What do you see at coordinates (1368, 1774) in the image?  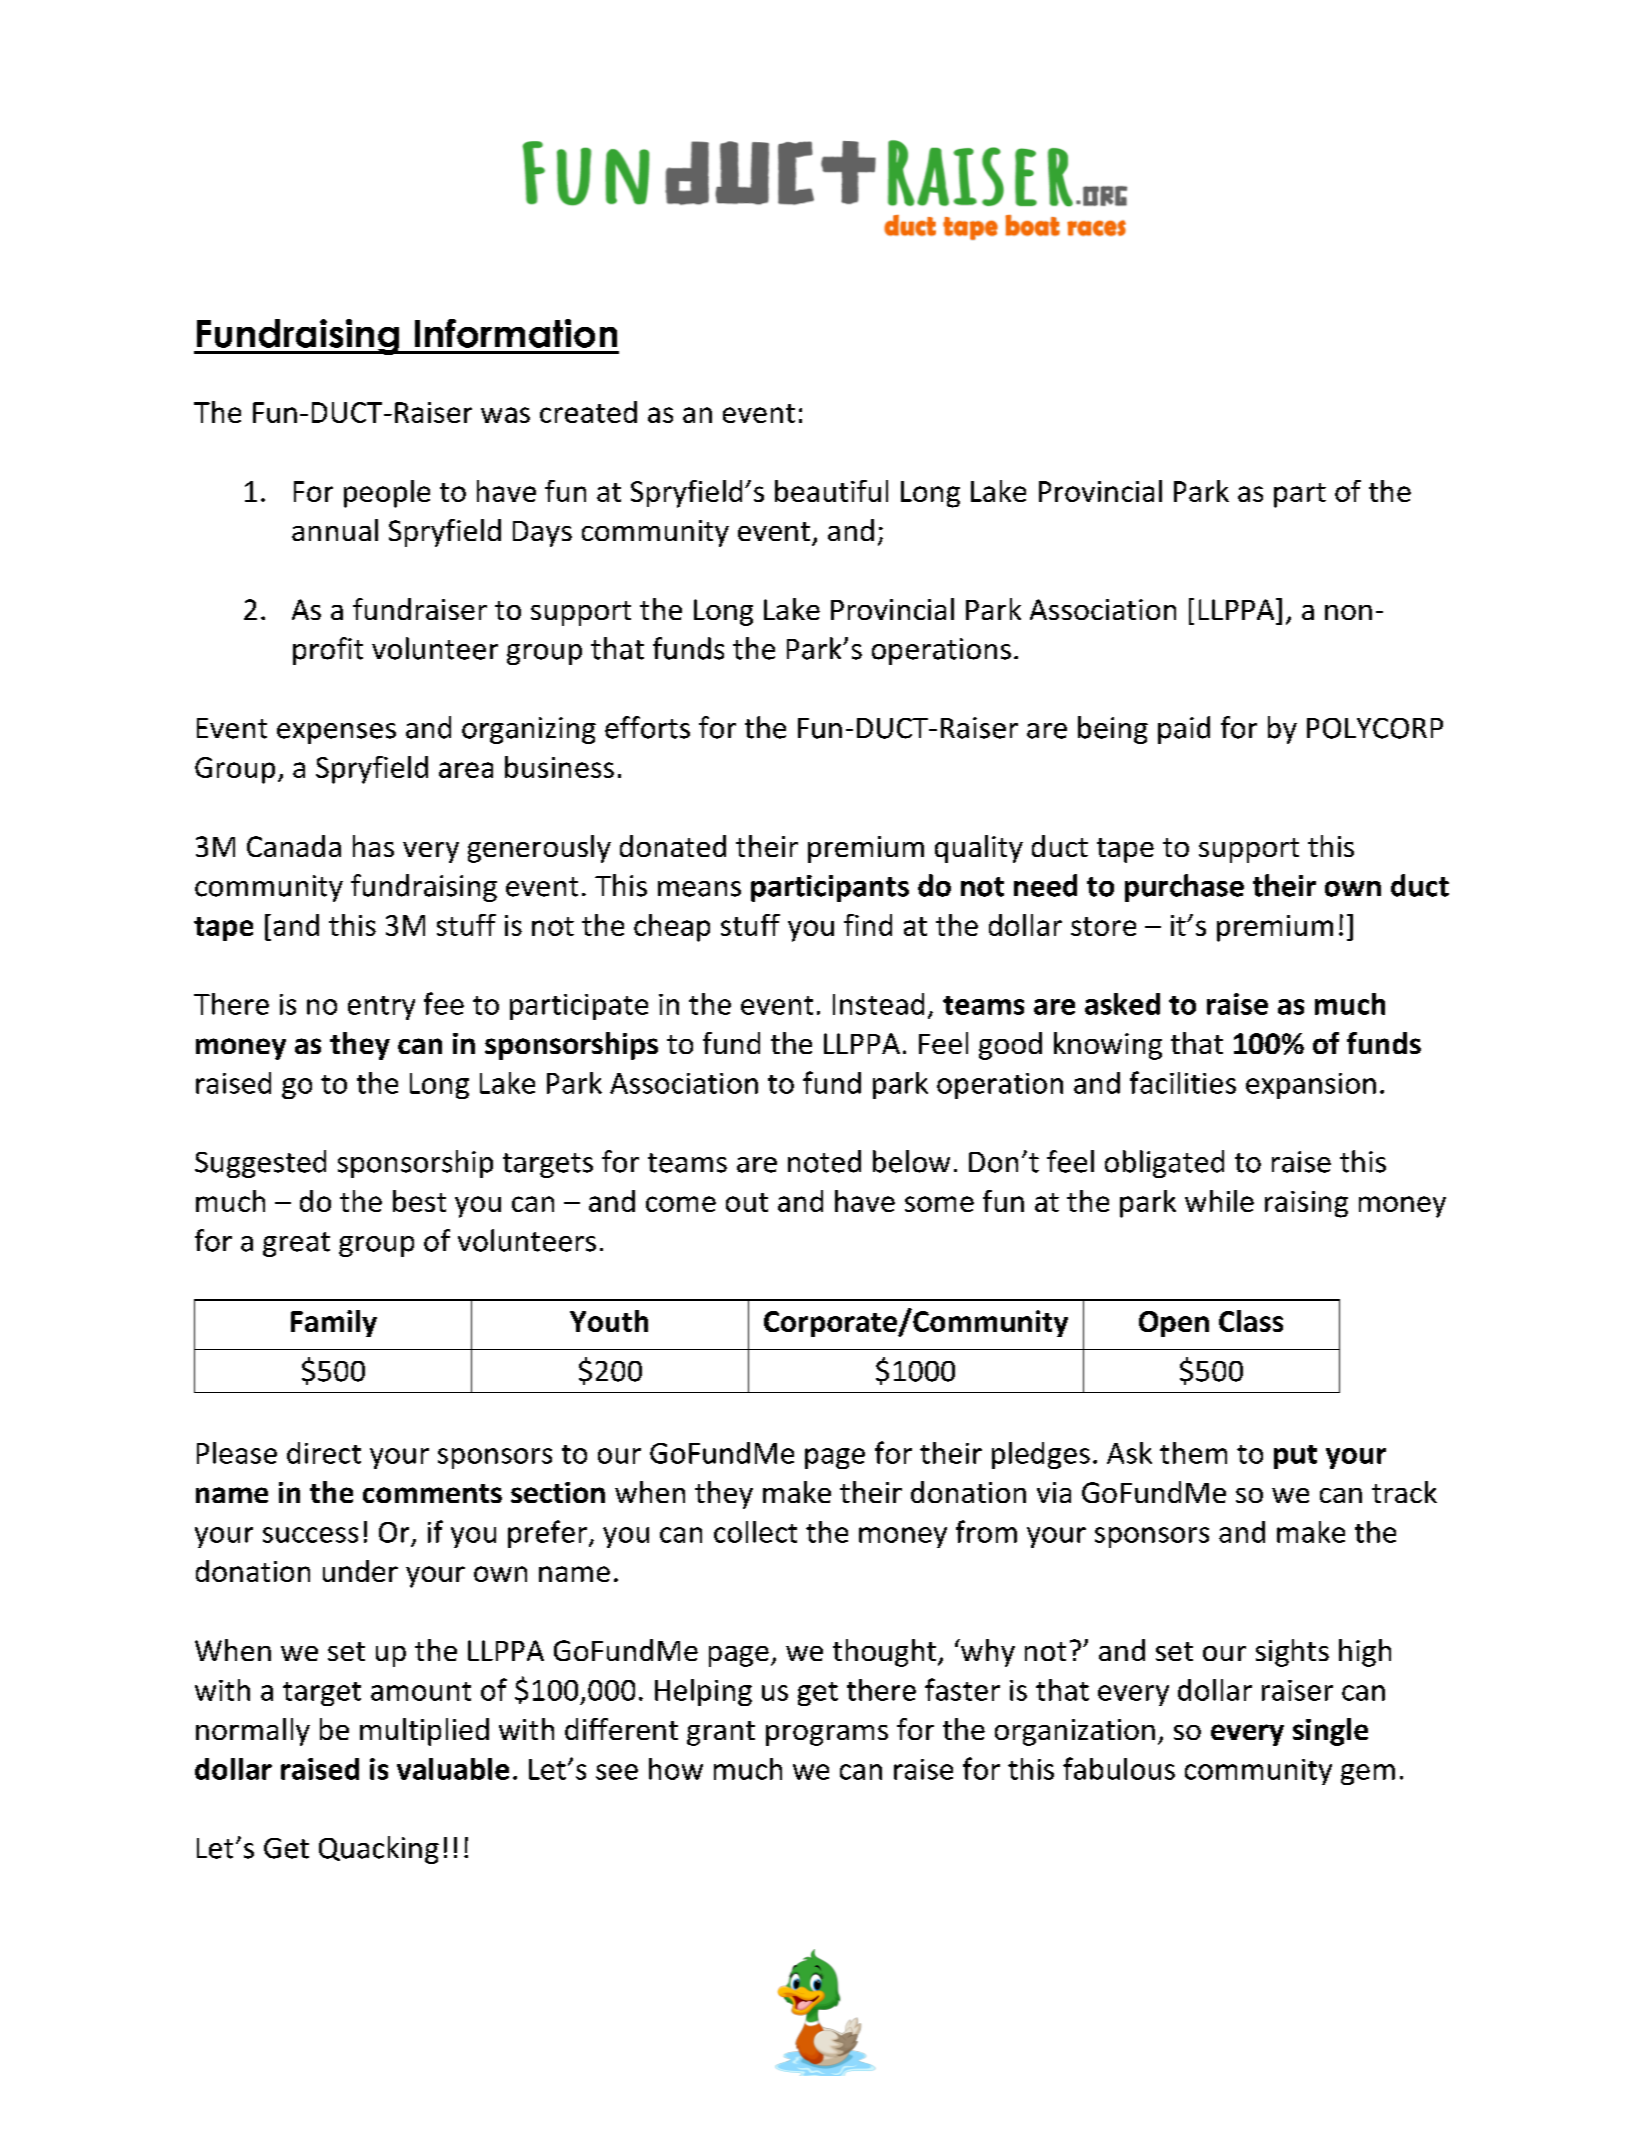 I see `gem` at bounding box center [1368, 1774].
